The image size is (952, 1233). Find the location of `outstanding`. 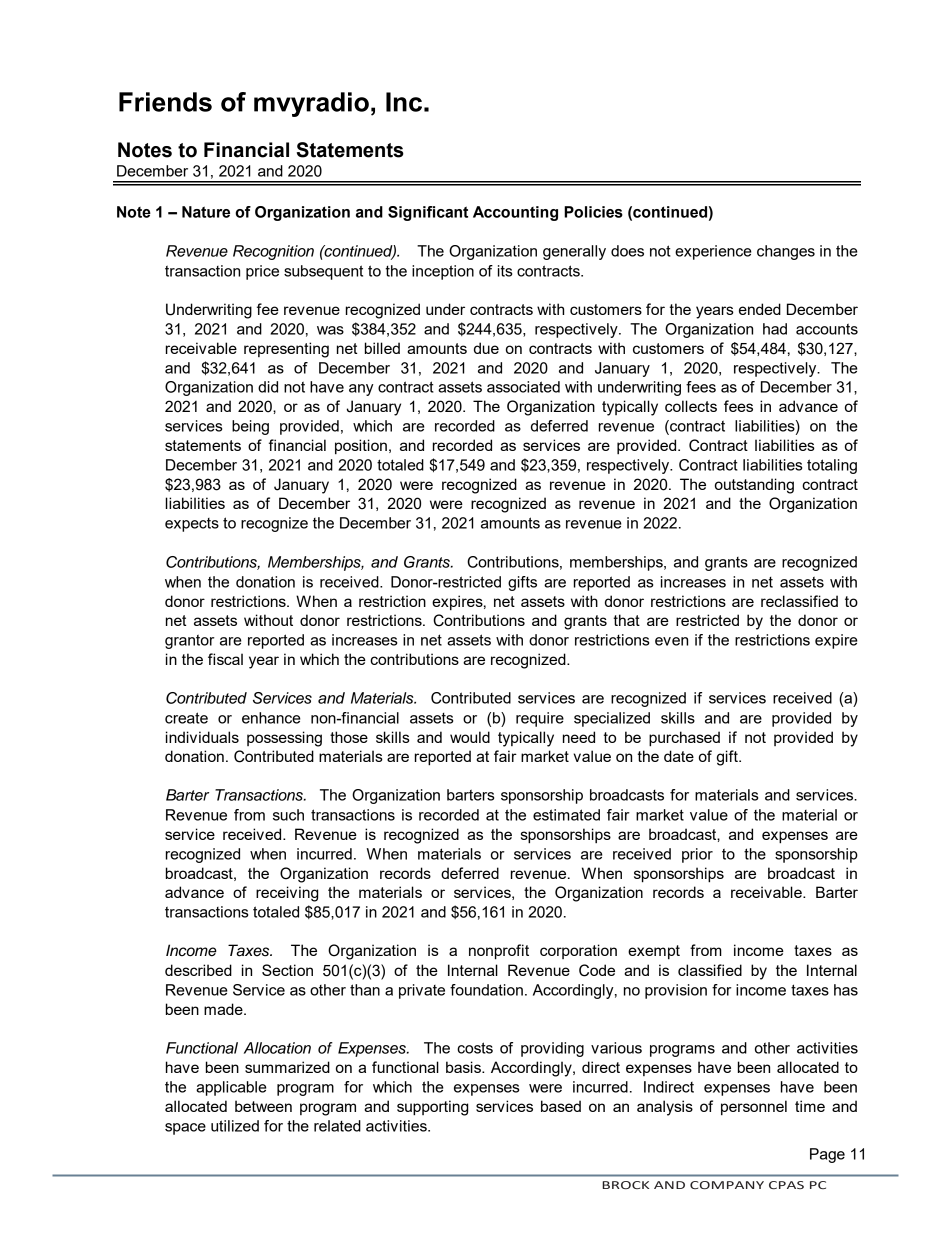

outstanding is located at coordinates (754, 486).
